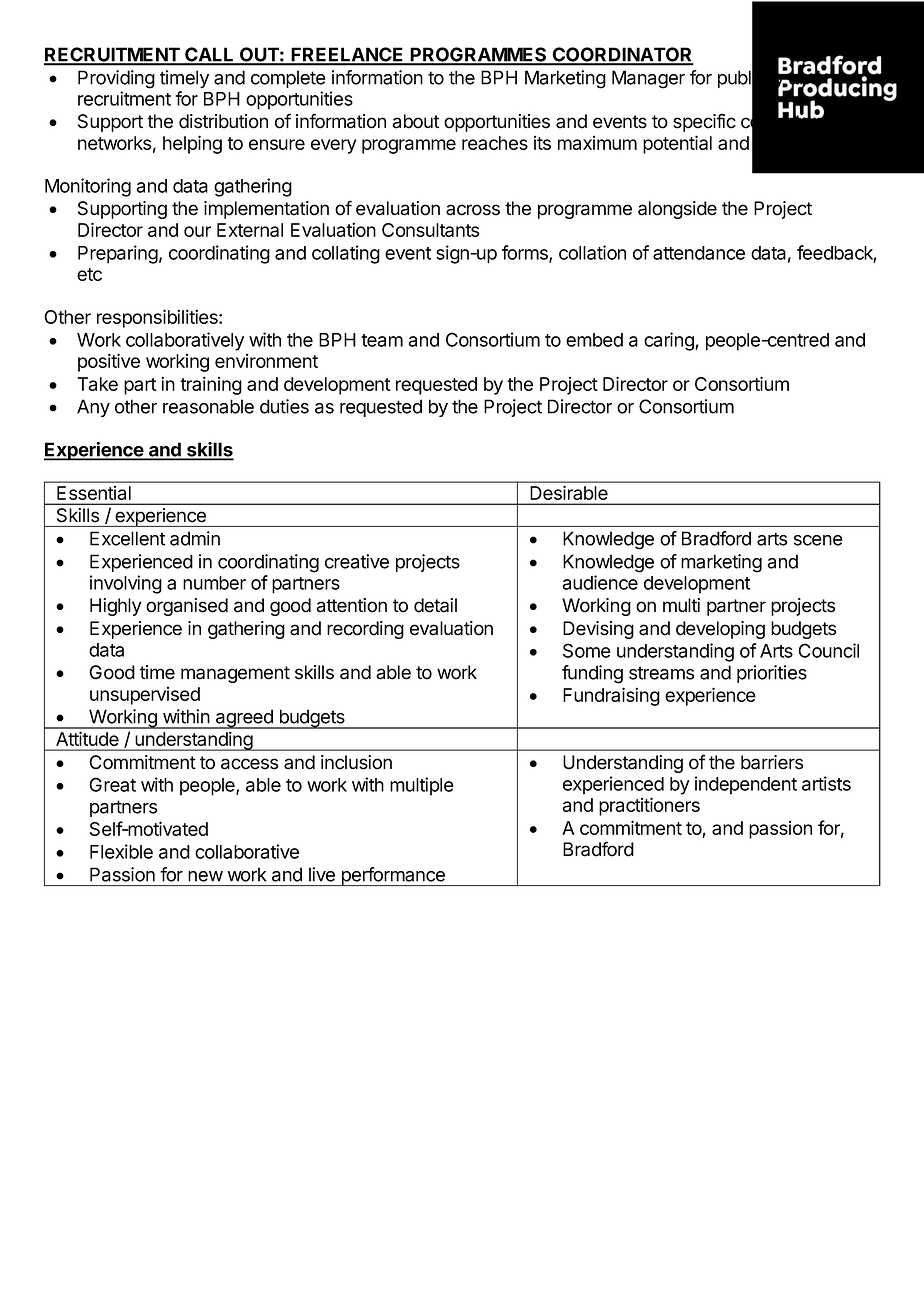 This screenshot has height=1308, width=924. What do you see at coordinates (195, 538) in the screenshot?
I see `admin` at bounding box center [195, 538].
